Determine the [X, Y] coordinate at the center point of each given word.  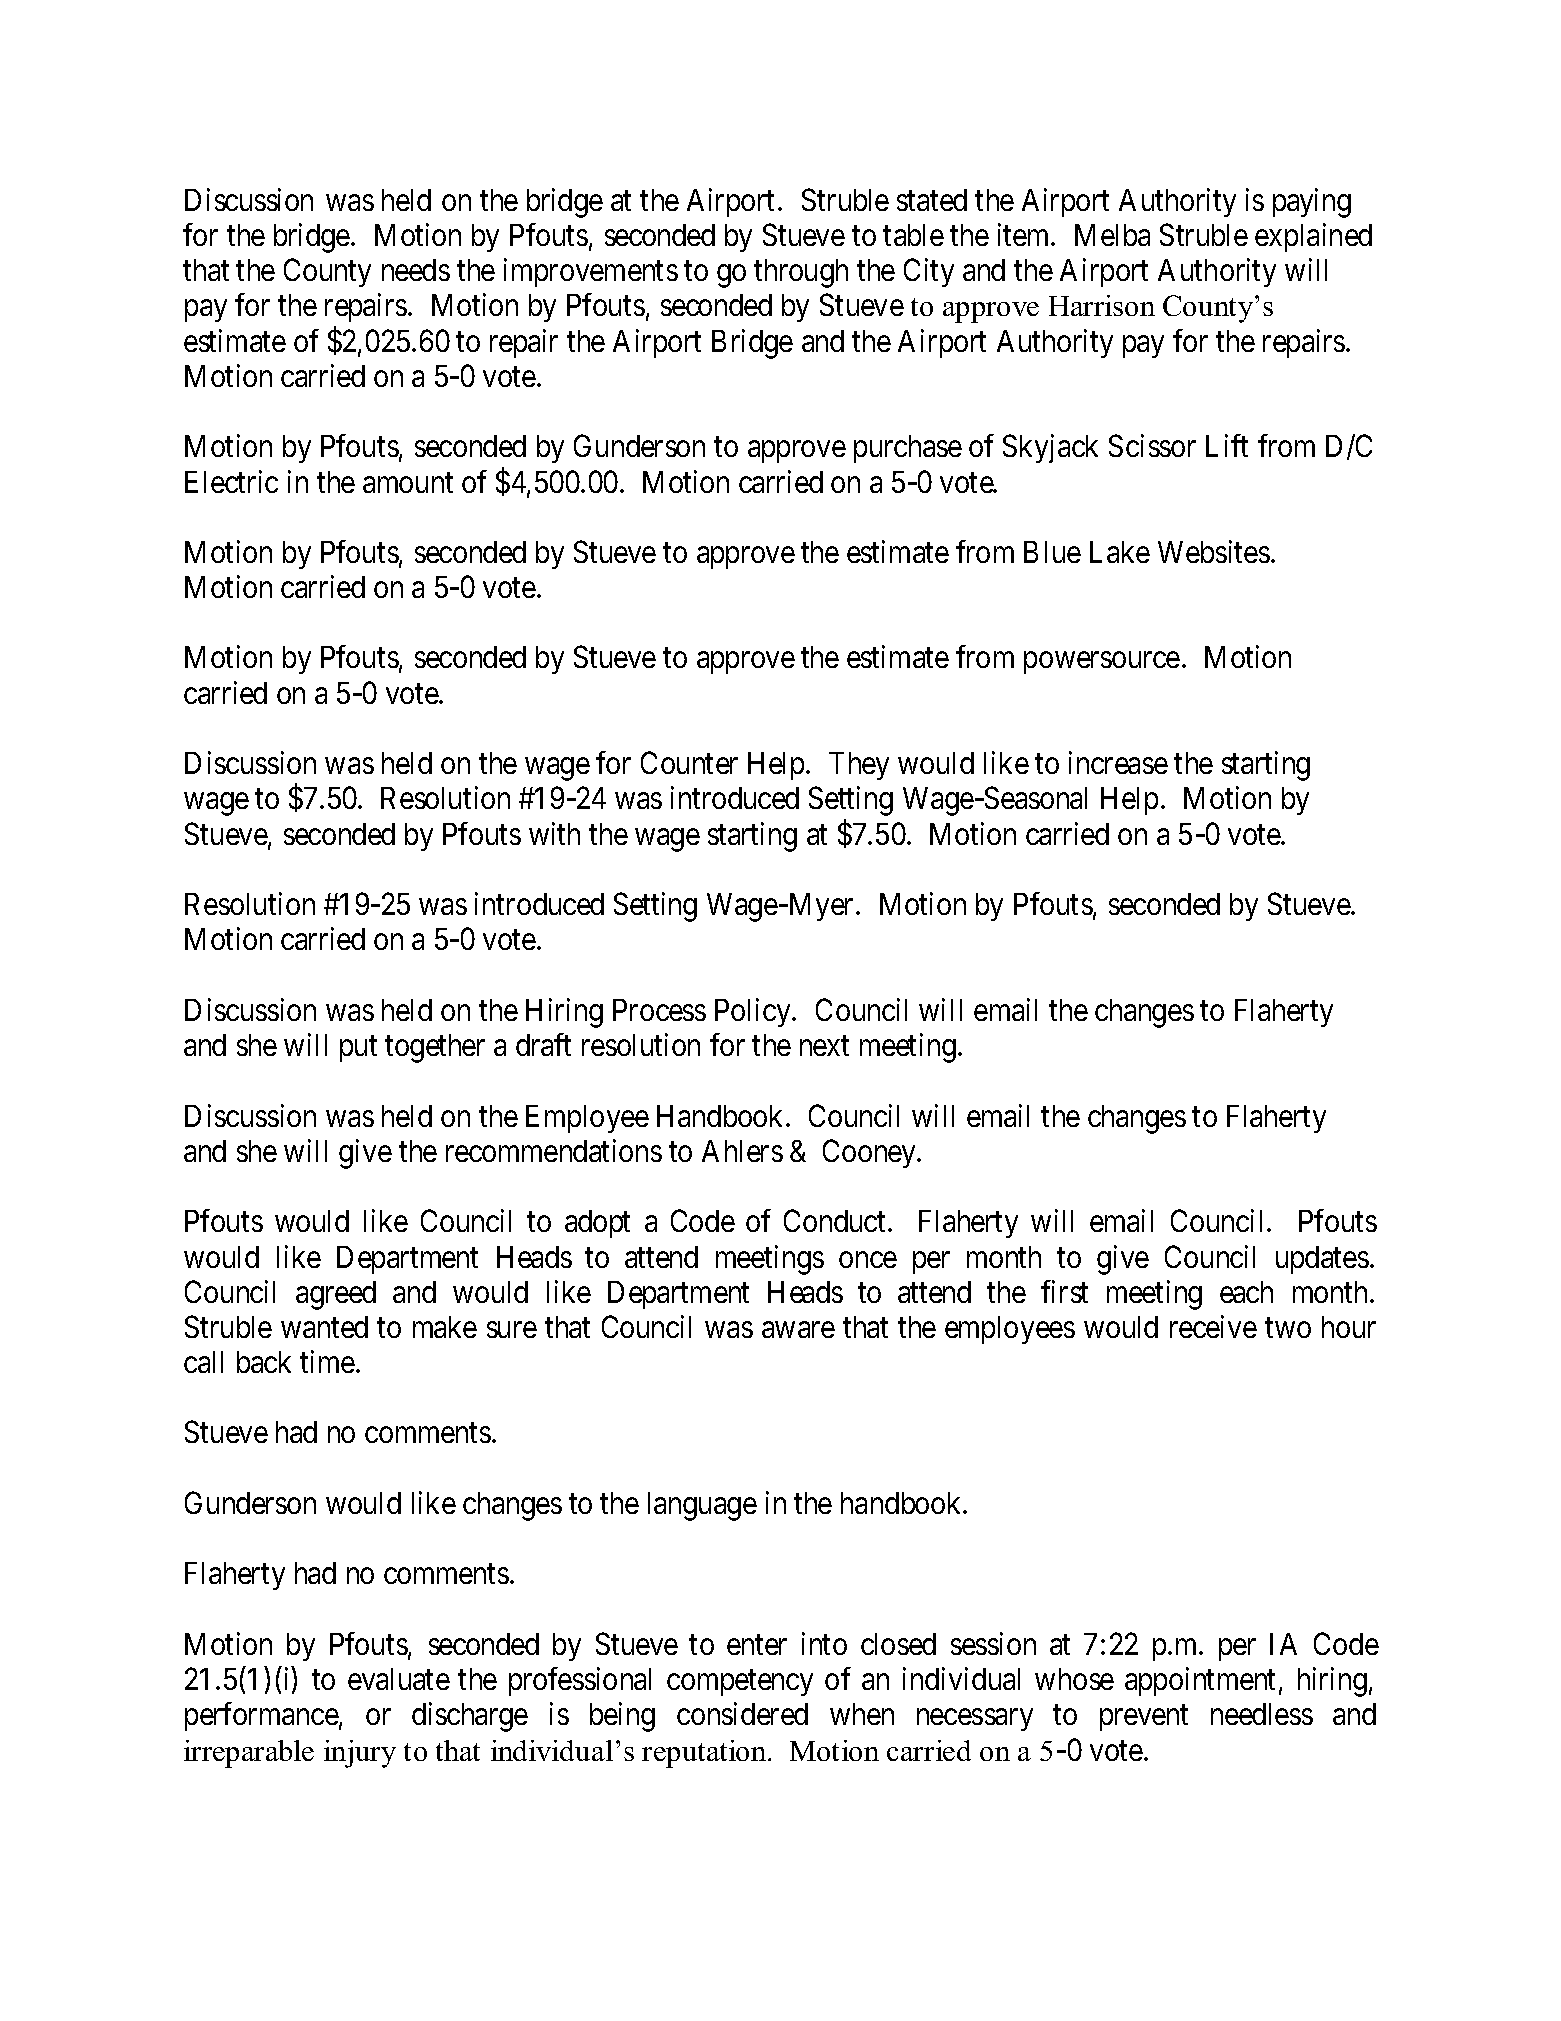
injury [360, 1754]
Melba [1112, 235]
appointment [1200, 1681]
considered [742, 1713]
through [801, 273]
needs [416, 270]
